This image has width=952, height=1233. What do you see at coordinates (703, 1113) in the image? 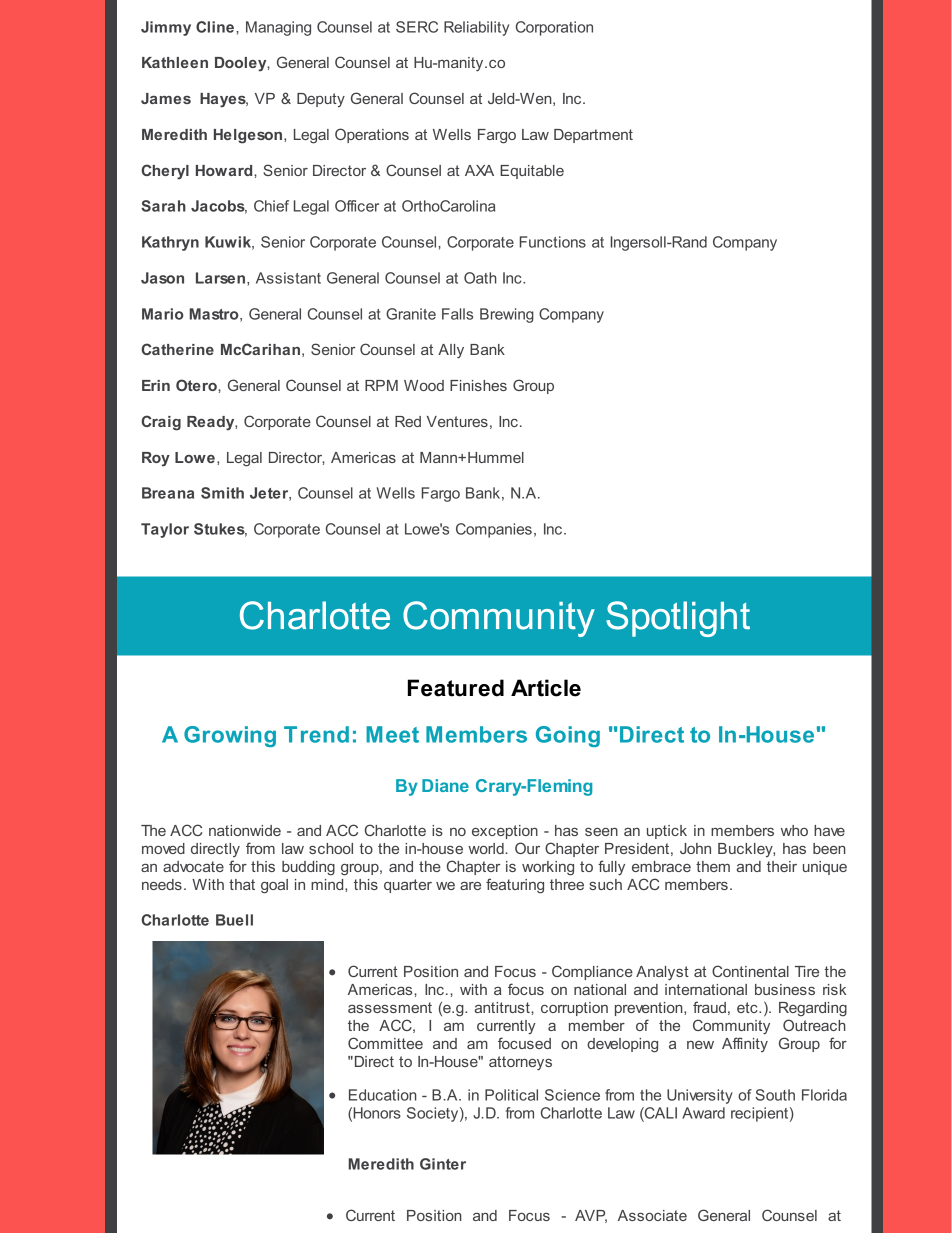
I see `Award` at bounding box center [703, 1113].
